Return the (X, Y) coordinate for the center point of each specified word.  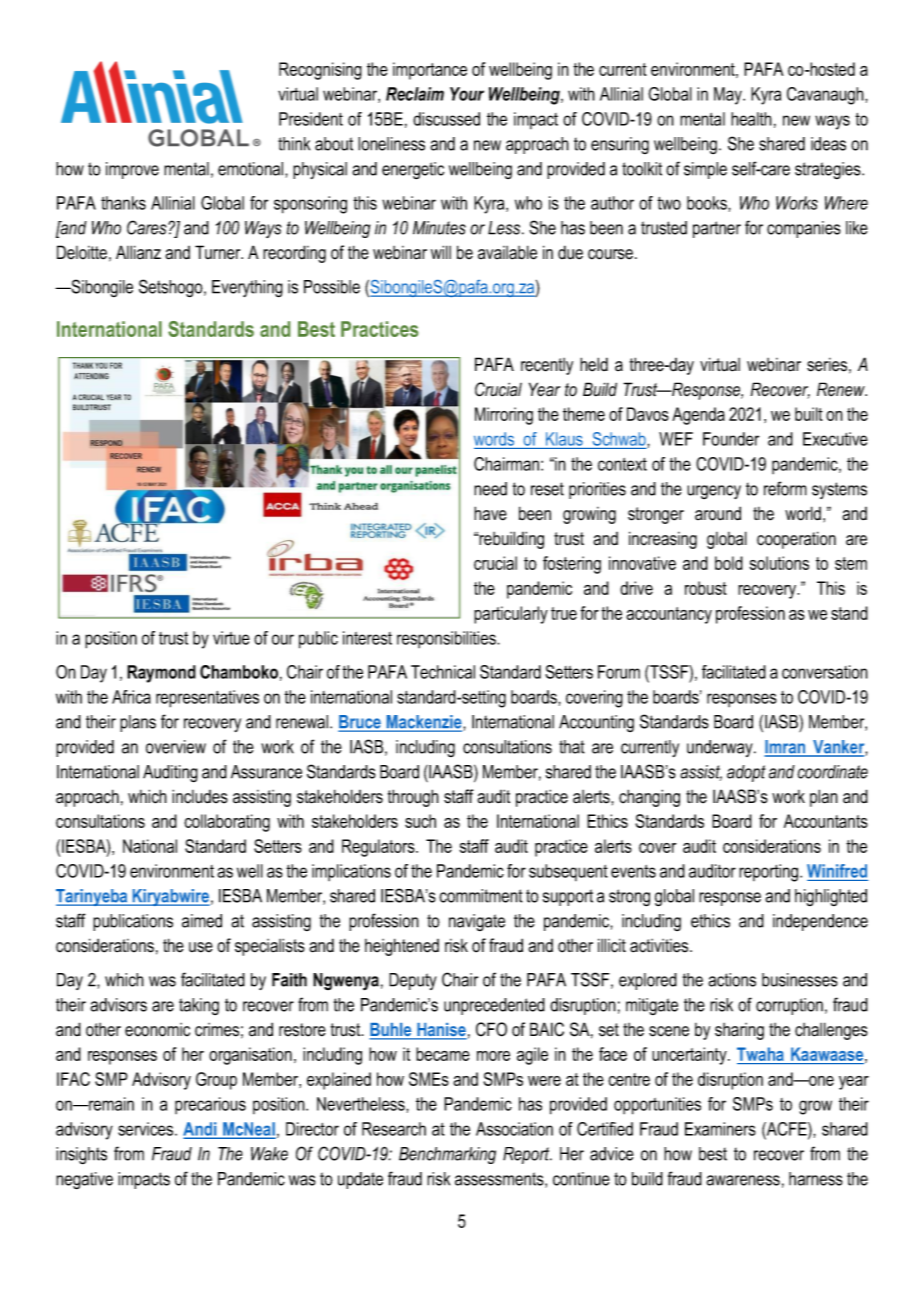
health (751, 119)
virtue (231, 638)
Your (467, 94)
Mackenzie (424, 723)
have (490, 513)
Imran (786, 748)
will (441, 252)
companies (804, 229)
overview (176, 747)
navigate (477, 922)
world (803, 513)
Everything (247, 289)
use (201, 947)
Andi (201, 1130)
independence (820, 922)
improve (132, 170)
